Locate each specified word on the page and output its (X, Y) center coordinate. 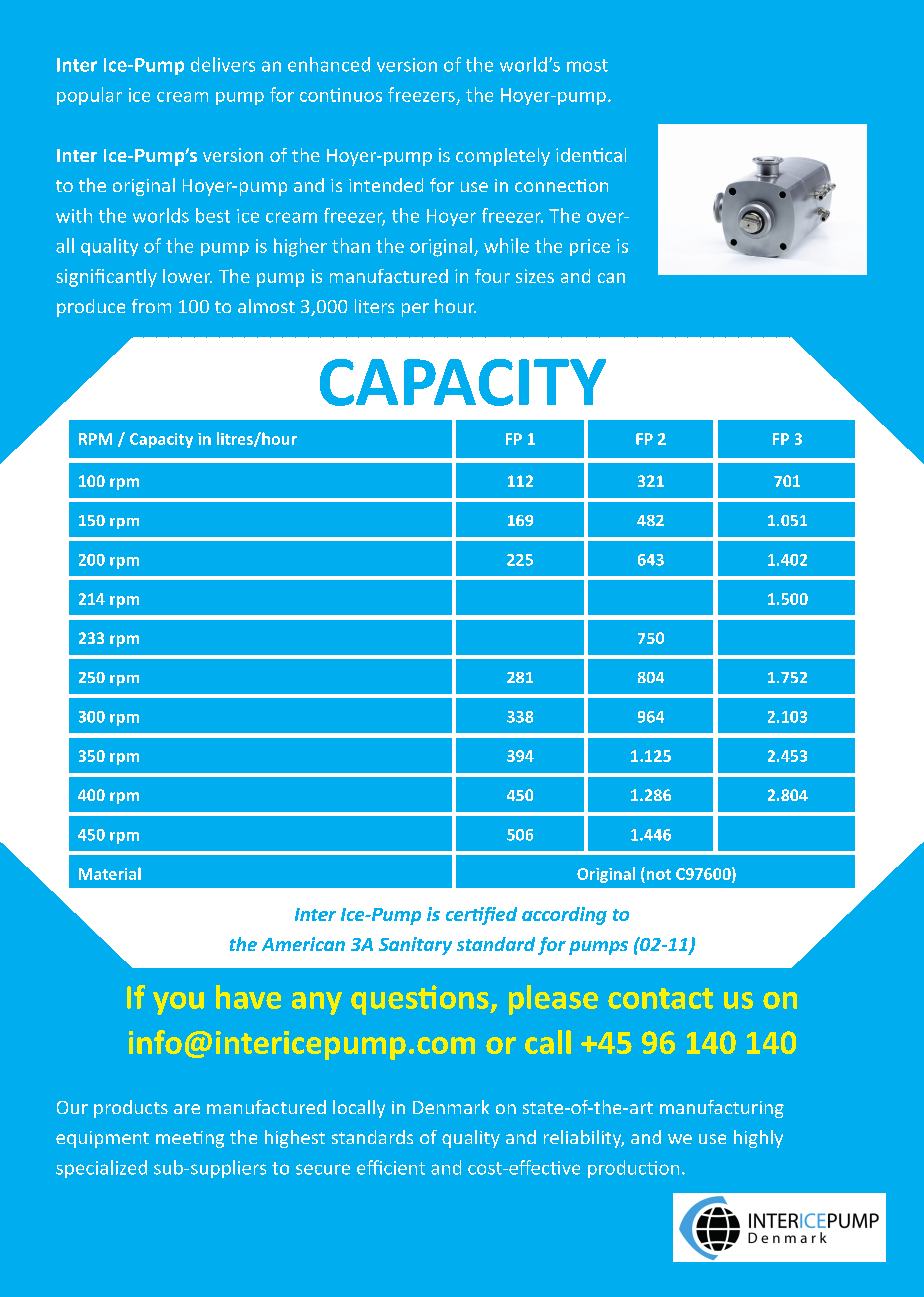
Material (110, 873)
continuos (341, 95)
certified (481, 916)
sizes (535, 276)
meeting (190, 1139)
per (415, 310)
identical (591, 155)
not (657, 873)
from (151, 306)
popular (89, 96)
